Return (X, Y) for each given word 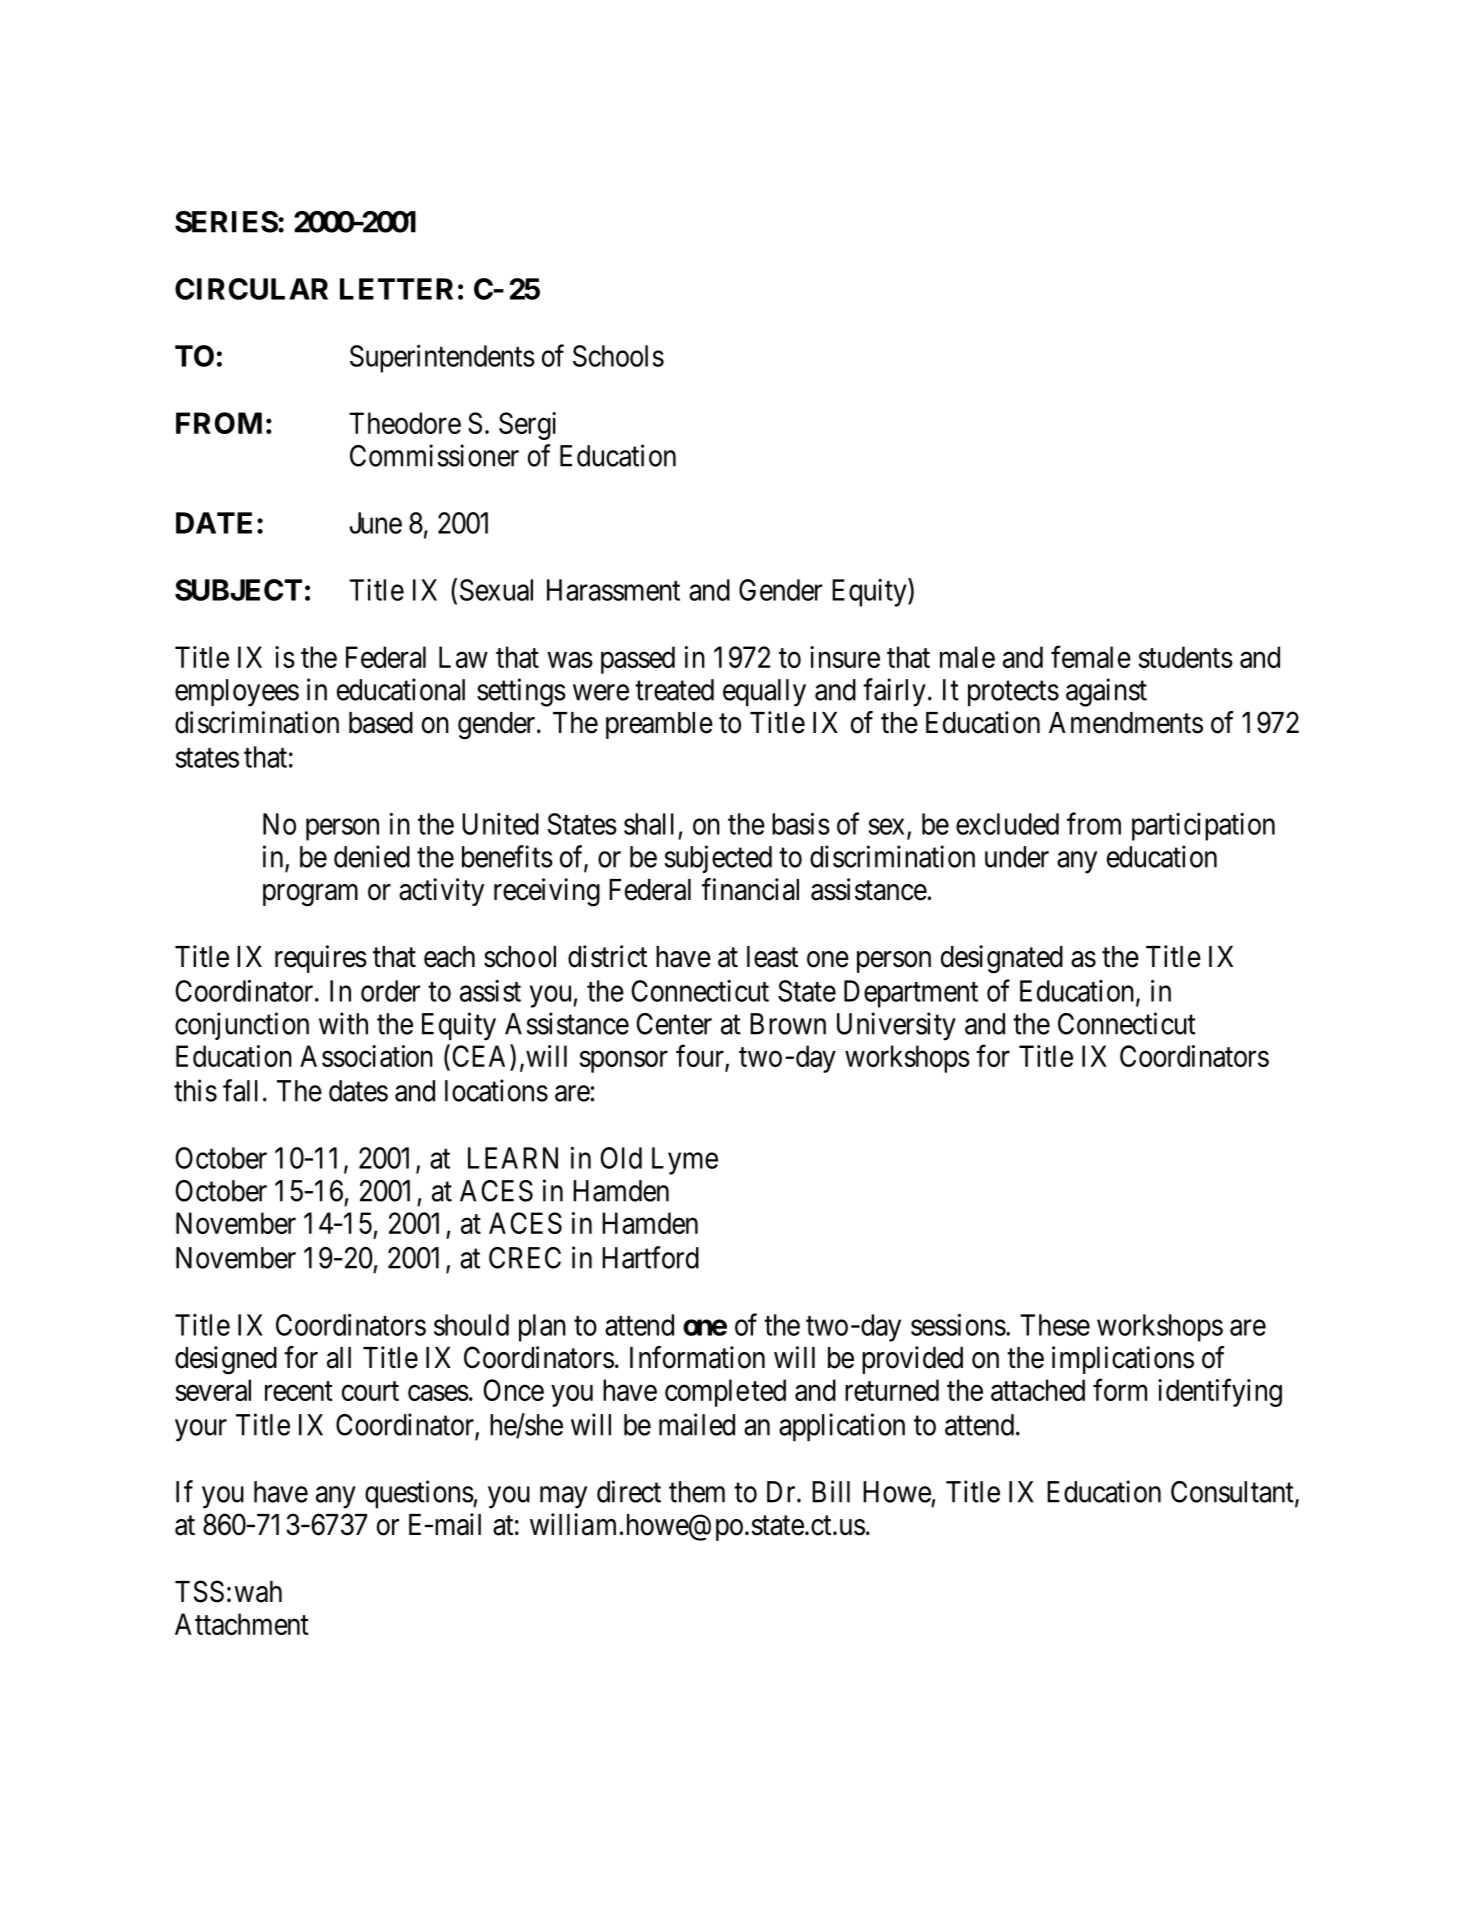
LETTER (396, 289)
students (1186, 657)
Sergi (527, 426)
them (697, 1492)
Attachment (242, 1624)
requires (321, 959)
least (772, 957)
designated (1002, 959)
